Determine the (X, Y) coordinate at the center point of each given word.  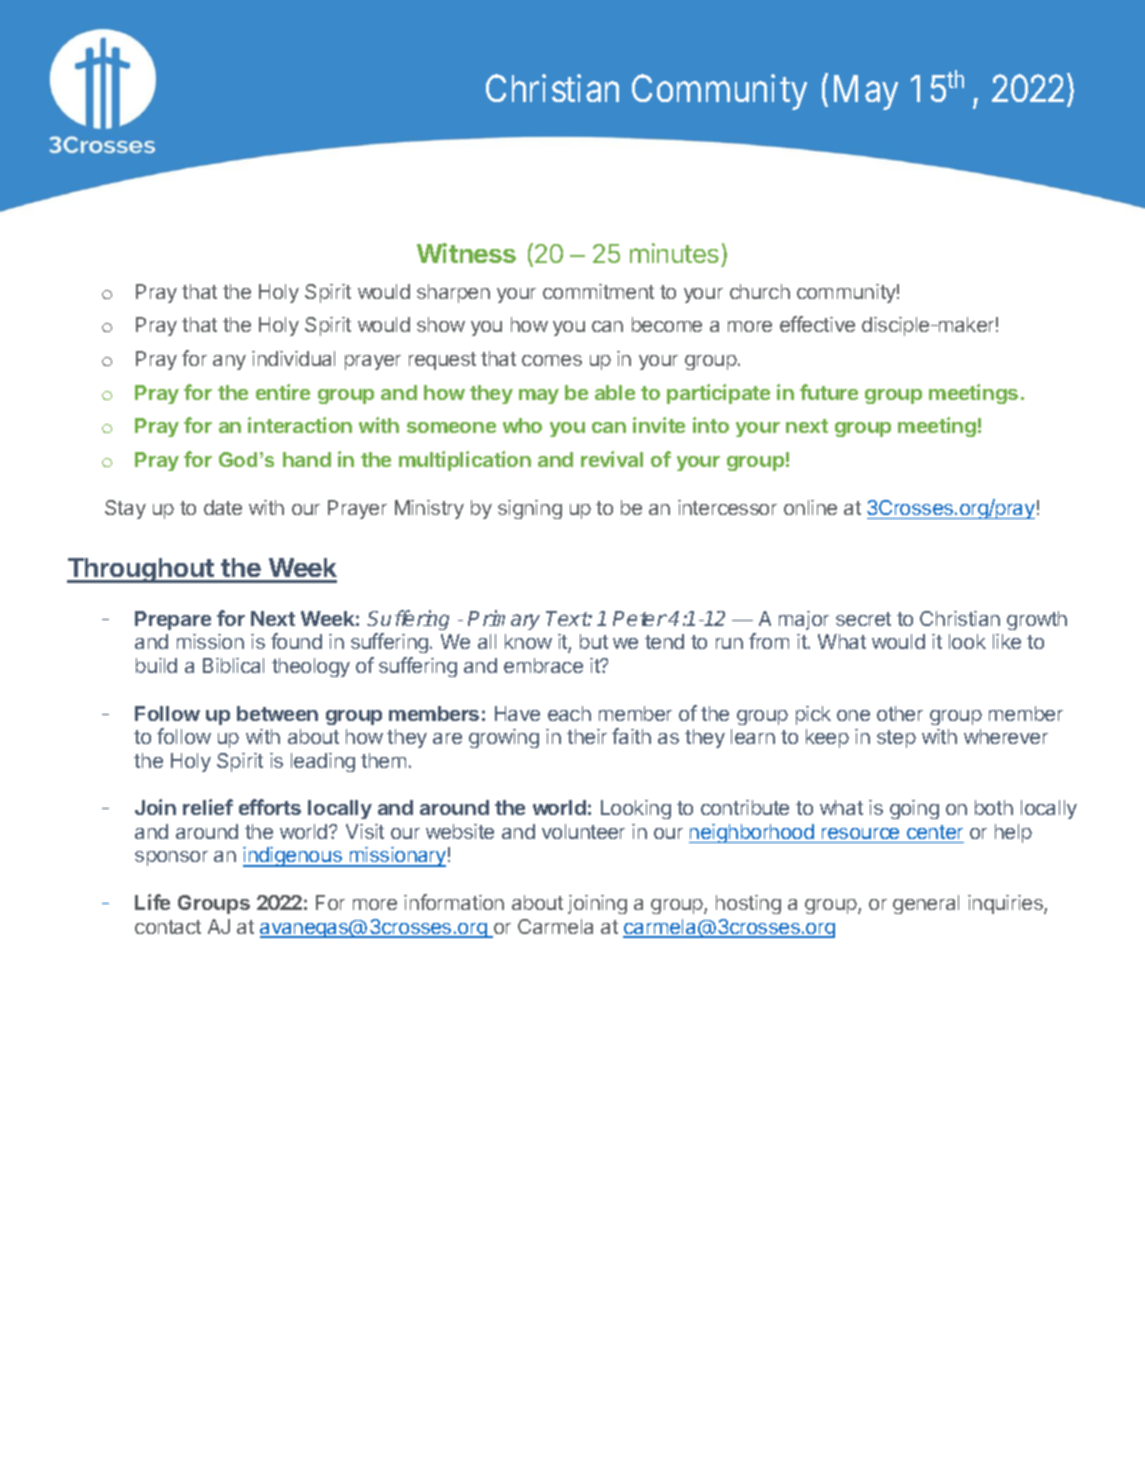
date (223, 507)
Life (152, 902)
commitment (598, 291)
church (760, 291)
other (900, 713)
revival (612, 459)
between (277, 713)
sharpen (453, 293)
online (810, 507)
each (569, 713)
